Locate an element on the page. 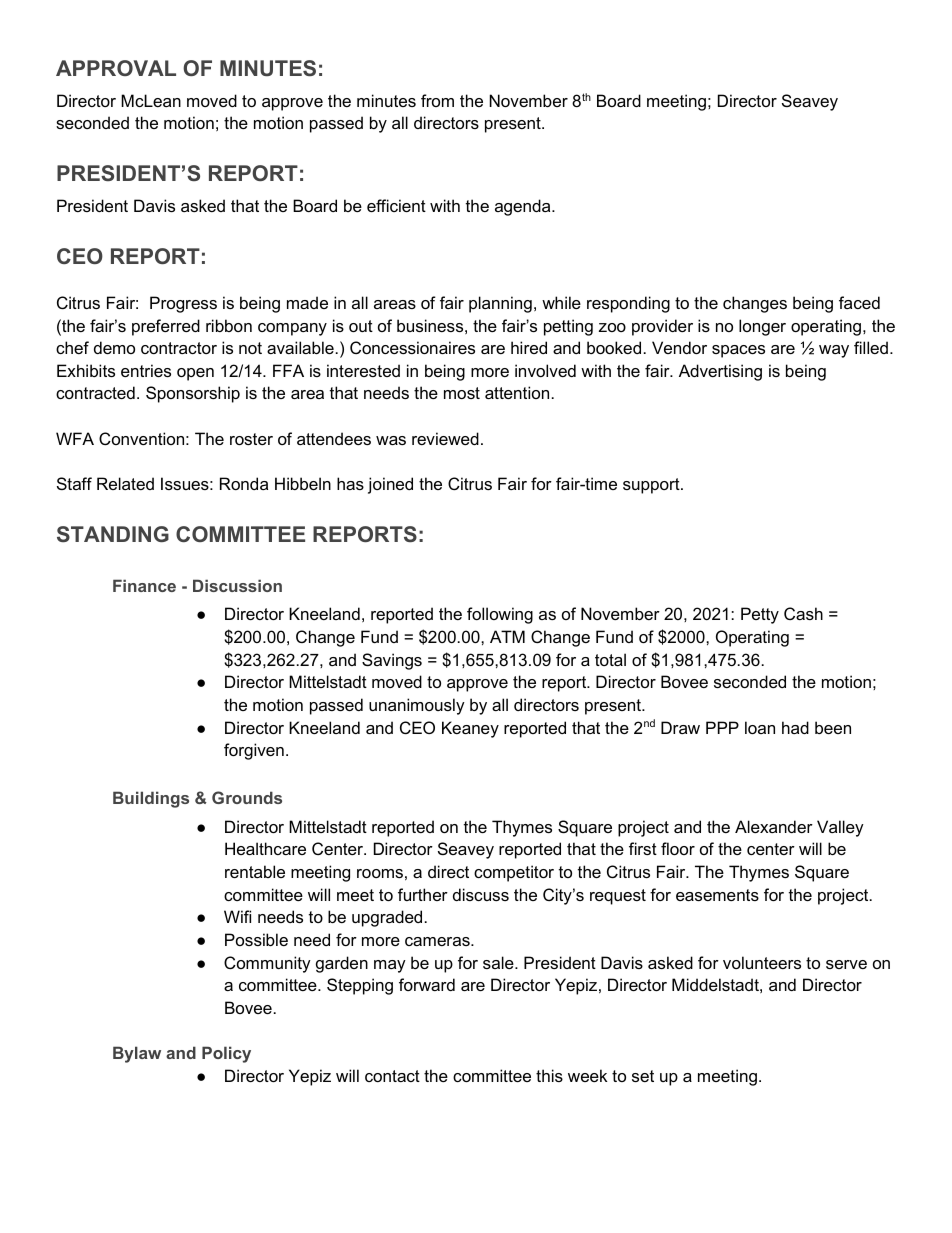  Advertising is located at coordinates (720, 372).
